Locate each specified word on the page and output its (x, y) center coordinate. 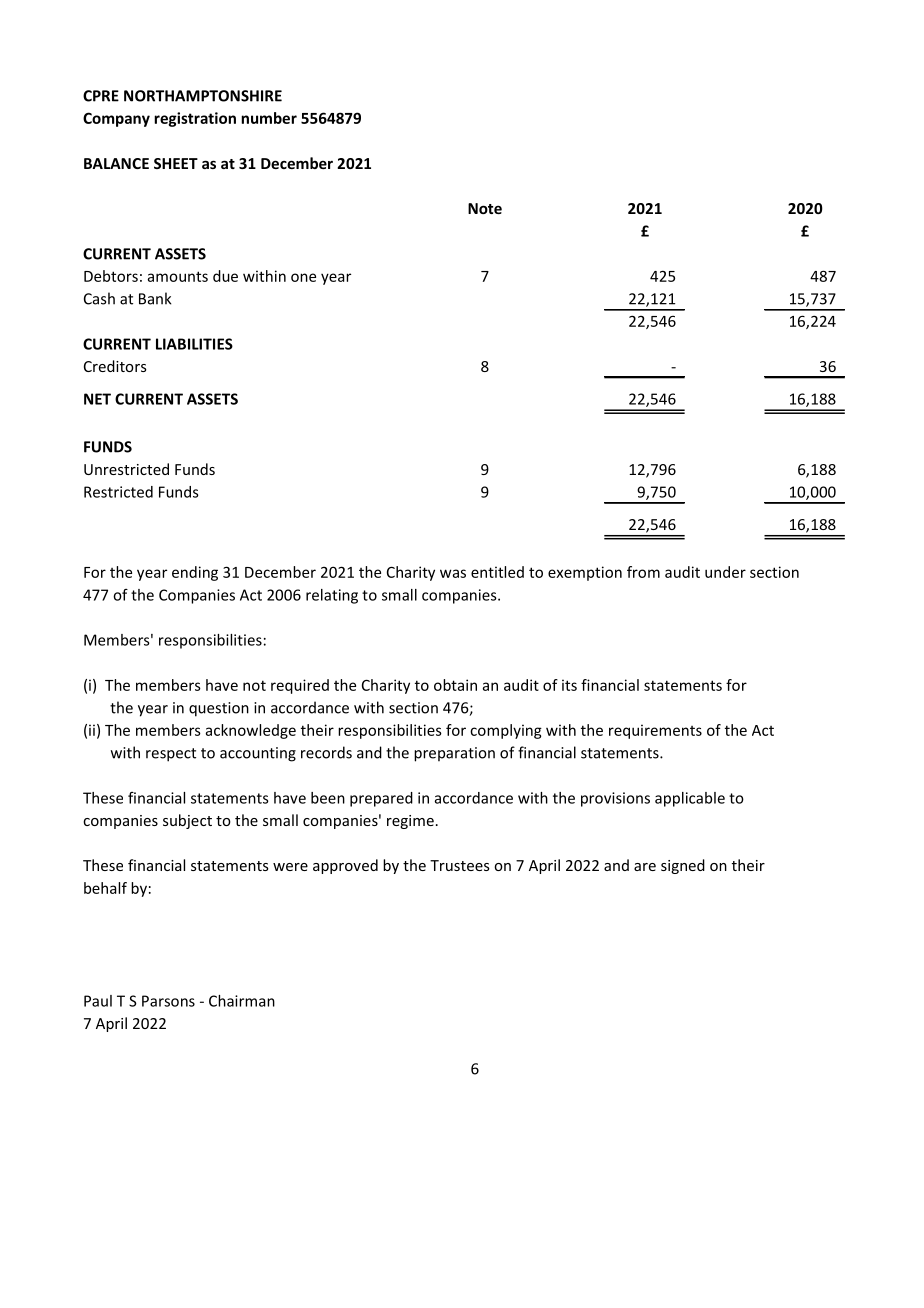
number (269, 118)
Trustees (460, 865)
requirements (655, 731)
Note (485, 208)
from (643, 572)
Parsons (168, 1001)
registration (195, 119)
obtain (455, 685)
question (219, 709)
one (303, 277)
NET (97, 399)
